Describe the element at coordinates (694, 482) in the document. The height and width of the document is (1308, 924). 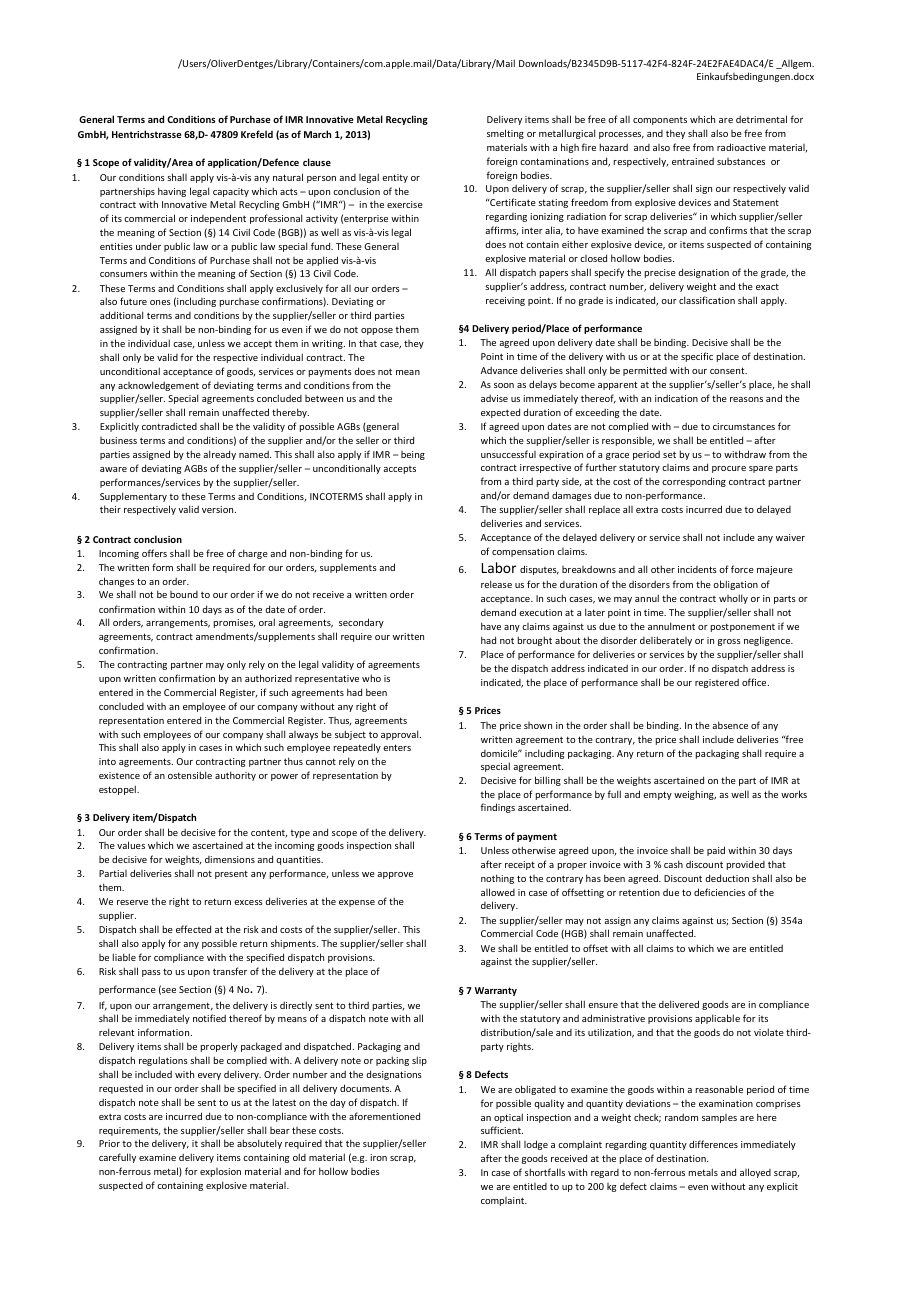
I see `corresponding` at that location.
